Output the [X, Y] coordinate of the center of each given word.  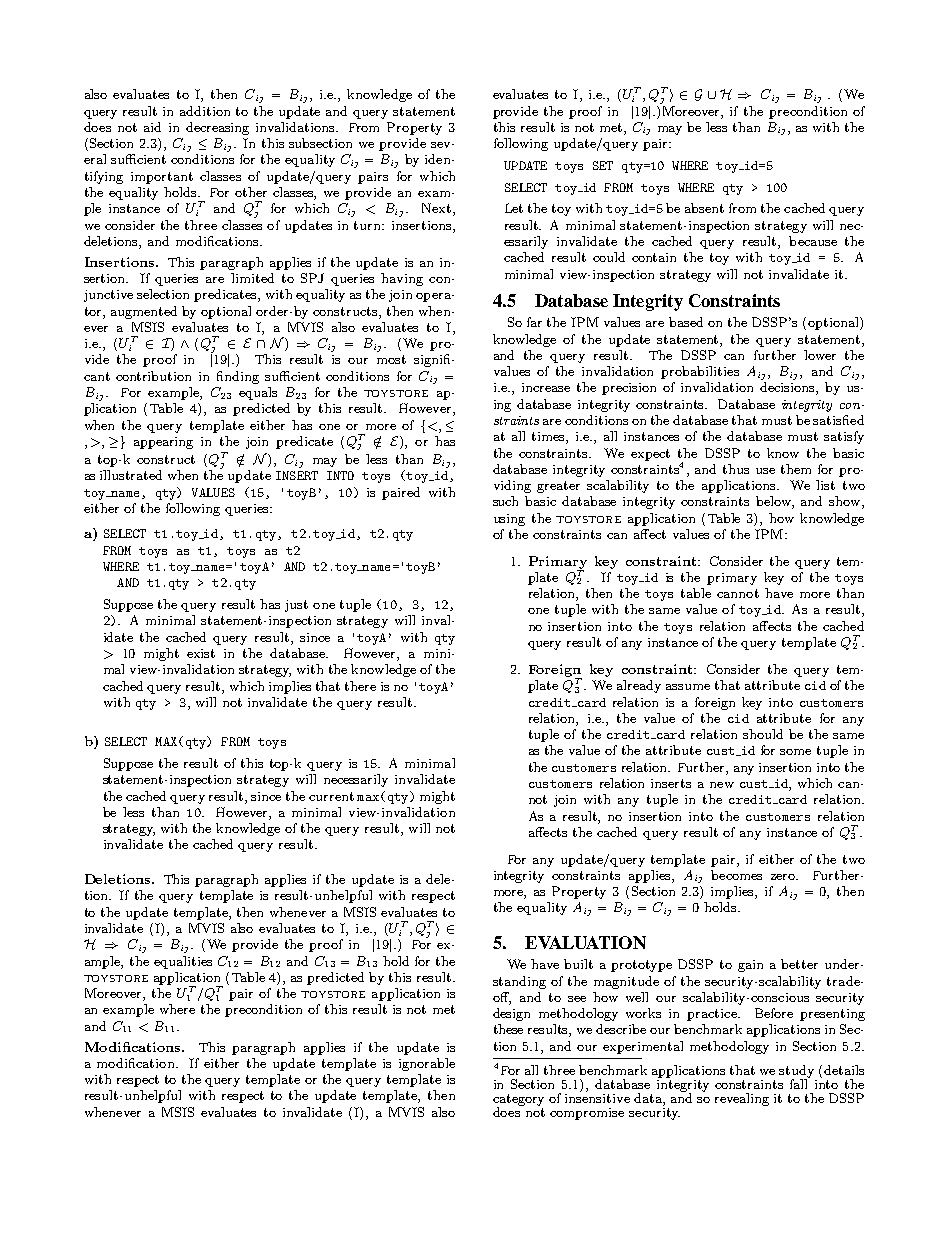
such [505, 501]
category [518, 1101]
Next [436, 208]
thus [736, 469]
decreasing [217, 128]
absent [704, 208]
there [360, 686]
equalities [183, 962]
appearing [163, 443]
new [722, 785]
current [331, 796]
